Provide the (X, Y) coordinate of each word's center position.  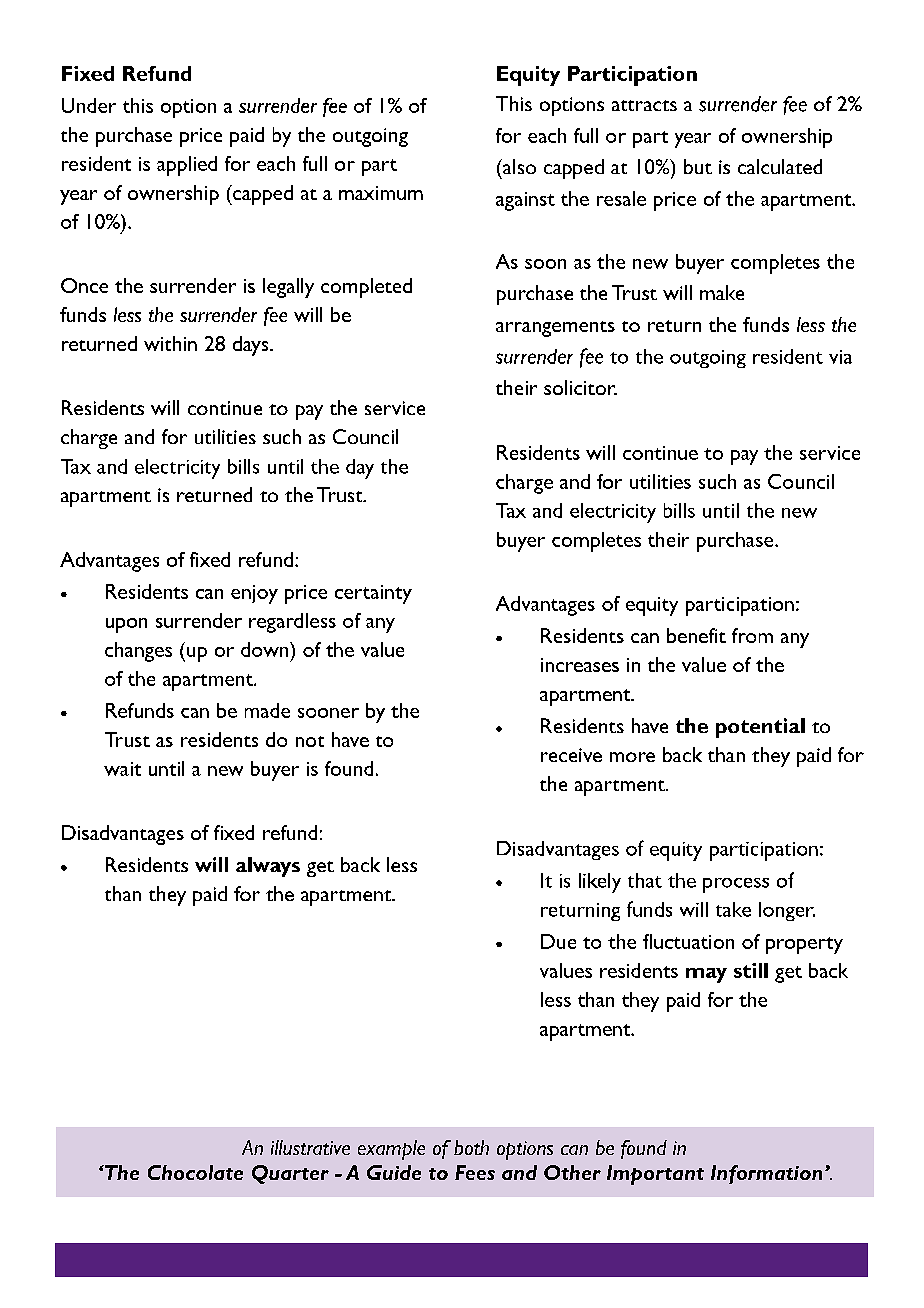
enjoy (254, 594)
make (722, 292)
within (170, 343)
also (518, 166)
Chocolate (195, 1172)
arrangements (555, 329)
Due (558, 941)
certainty (373, 594)
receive (571, 755)
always (268, 867)
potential (760, 728)
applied (187, 166)
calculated (780, 166)
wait (122, 769)
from (752, 635)
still (751, 970)
